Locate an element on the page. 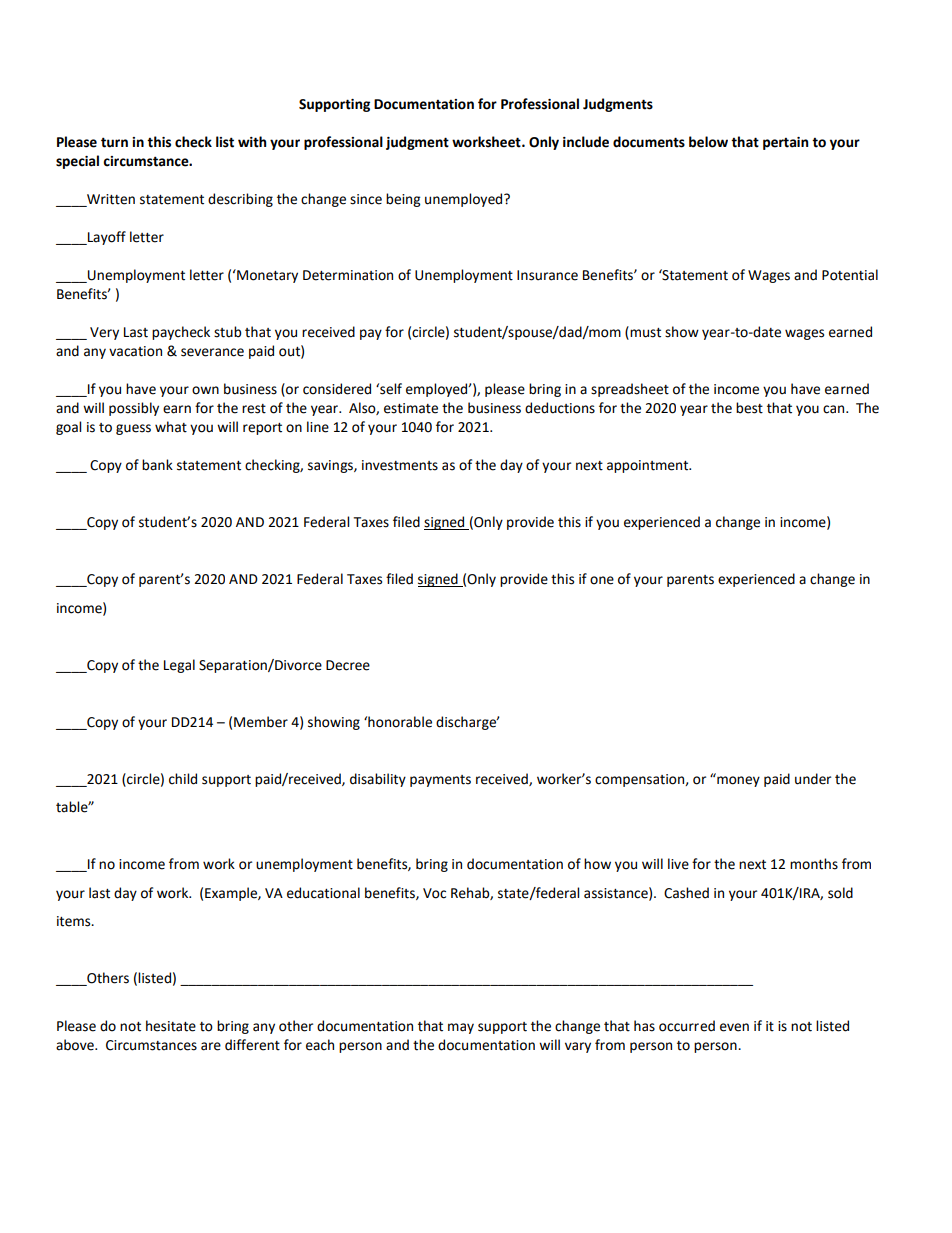 The width and height of the document is (952, 1233). Legal is located at coordinates (179, 666).
